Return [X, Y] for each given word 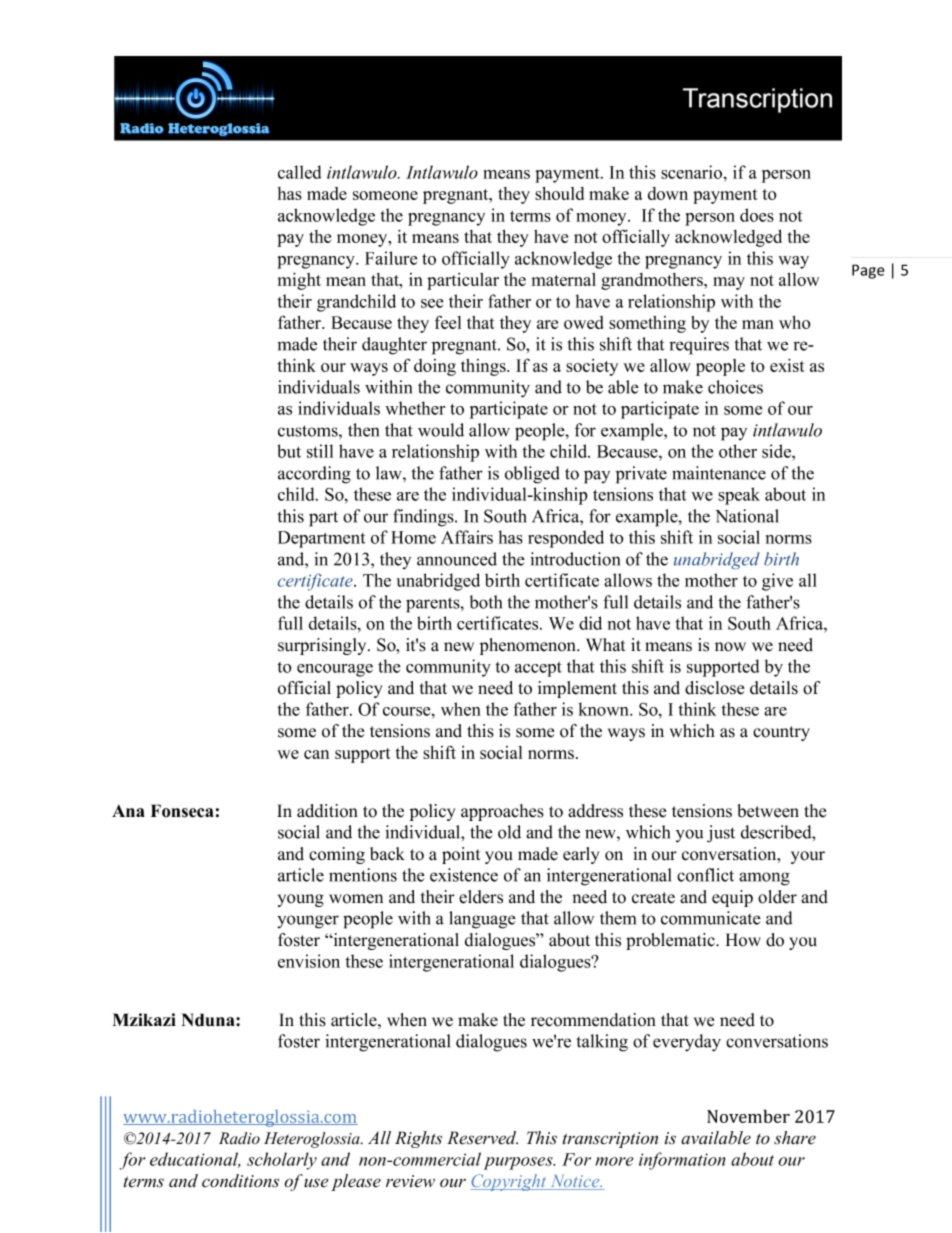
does [757, 215]
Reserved [482, 1138]
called [299, 172]
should [559, 193]
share [795, 1138]
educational [195, 1160]
